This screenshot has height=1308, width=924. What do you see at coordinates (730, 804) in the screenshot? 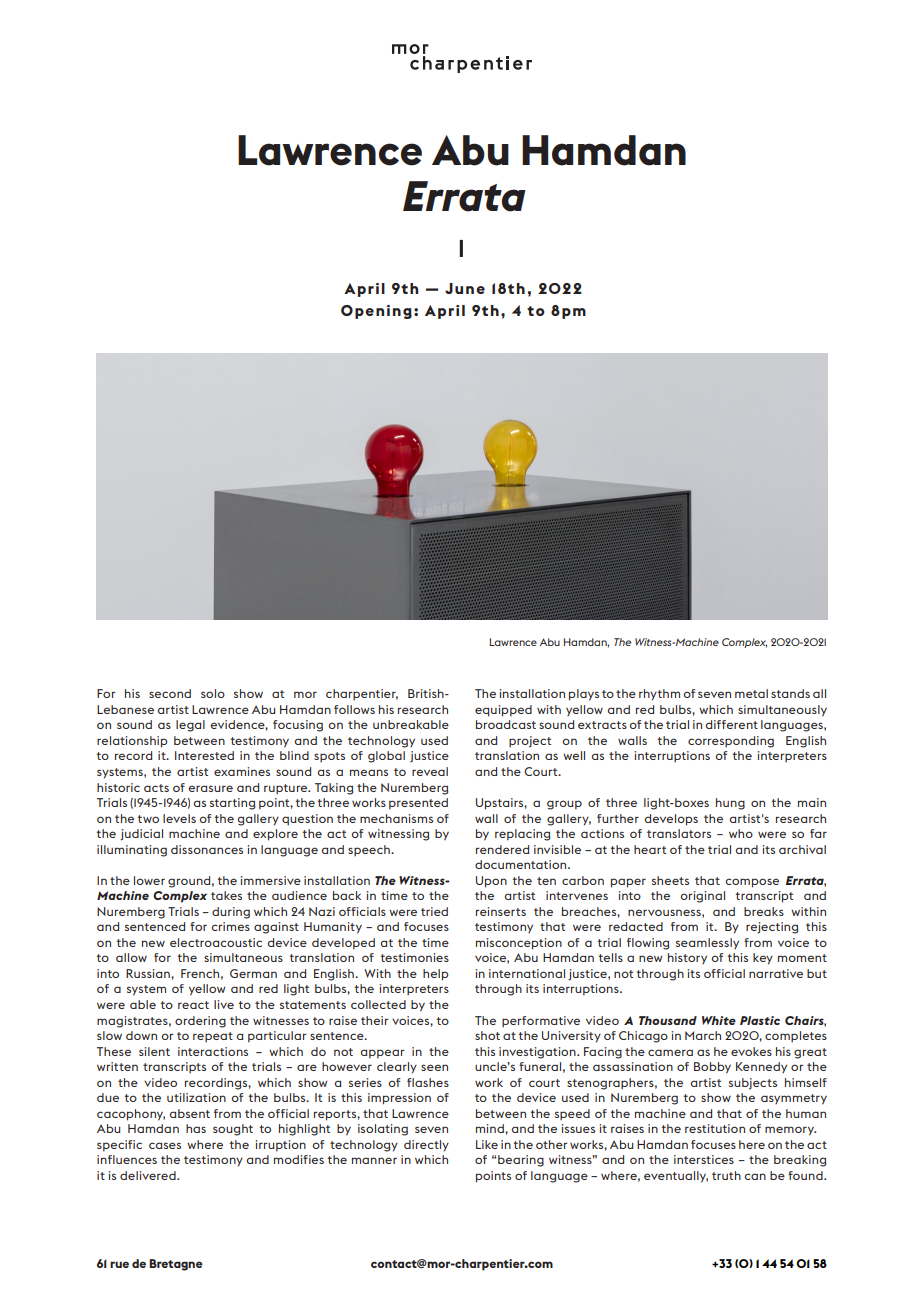
I see `hung` at bounding box center [730, 804].
